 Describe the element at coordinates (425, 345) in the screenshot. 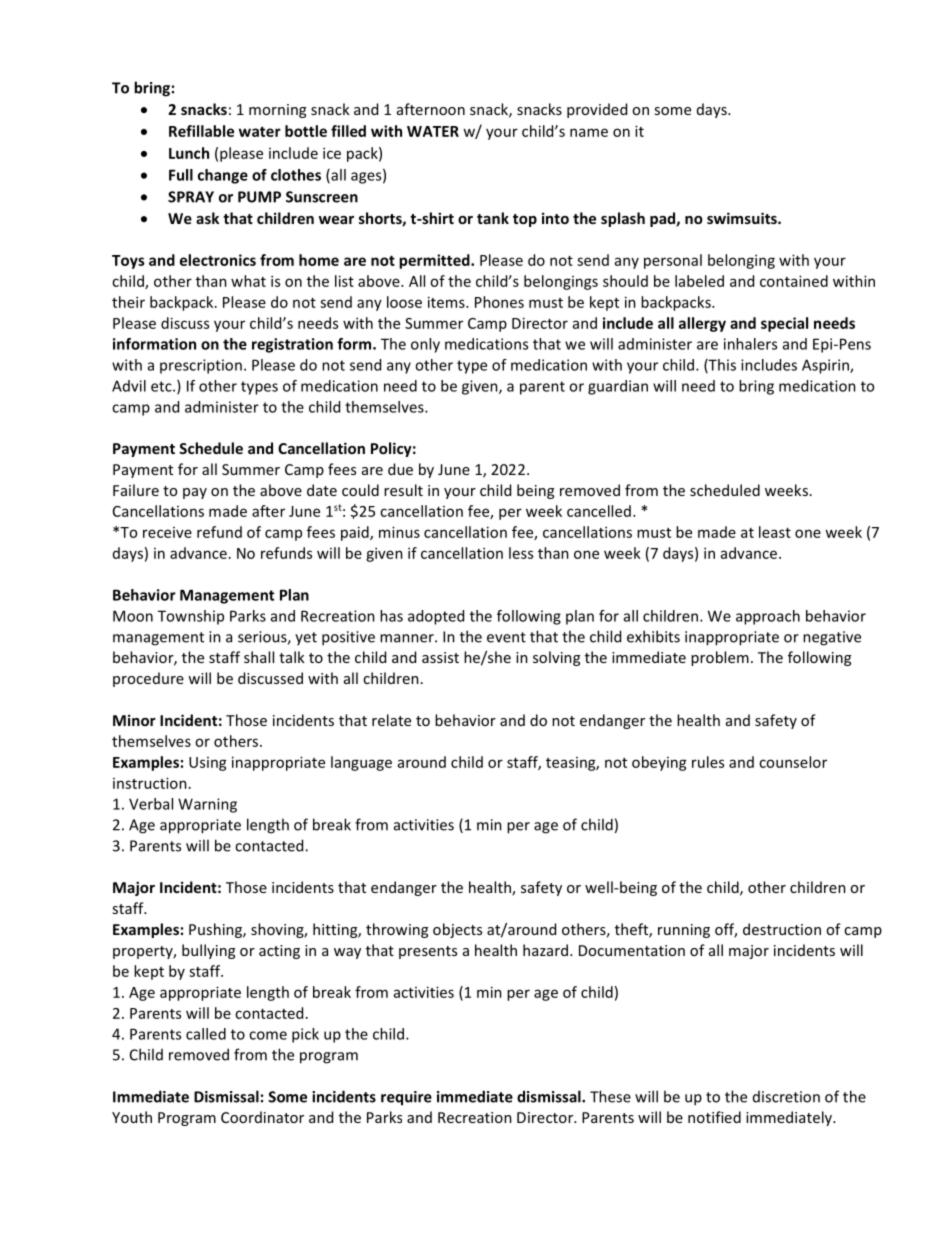

I see `only` at that location.
